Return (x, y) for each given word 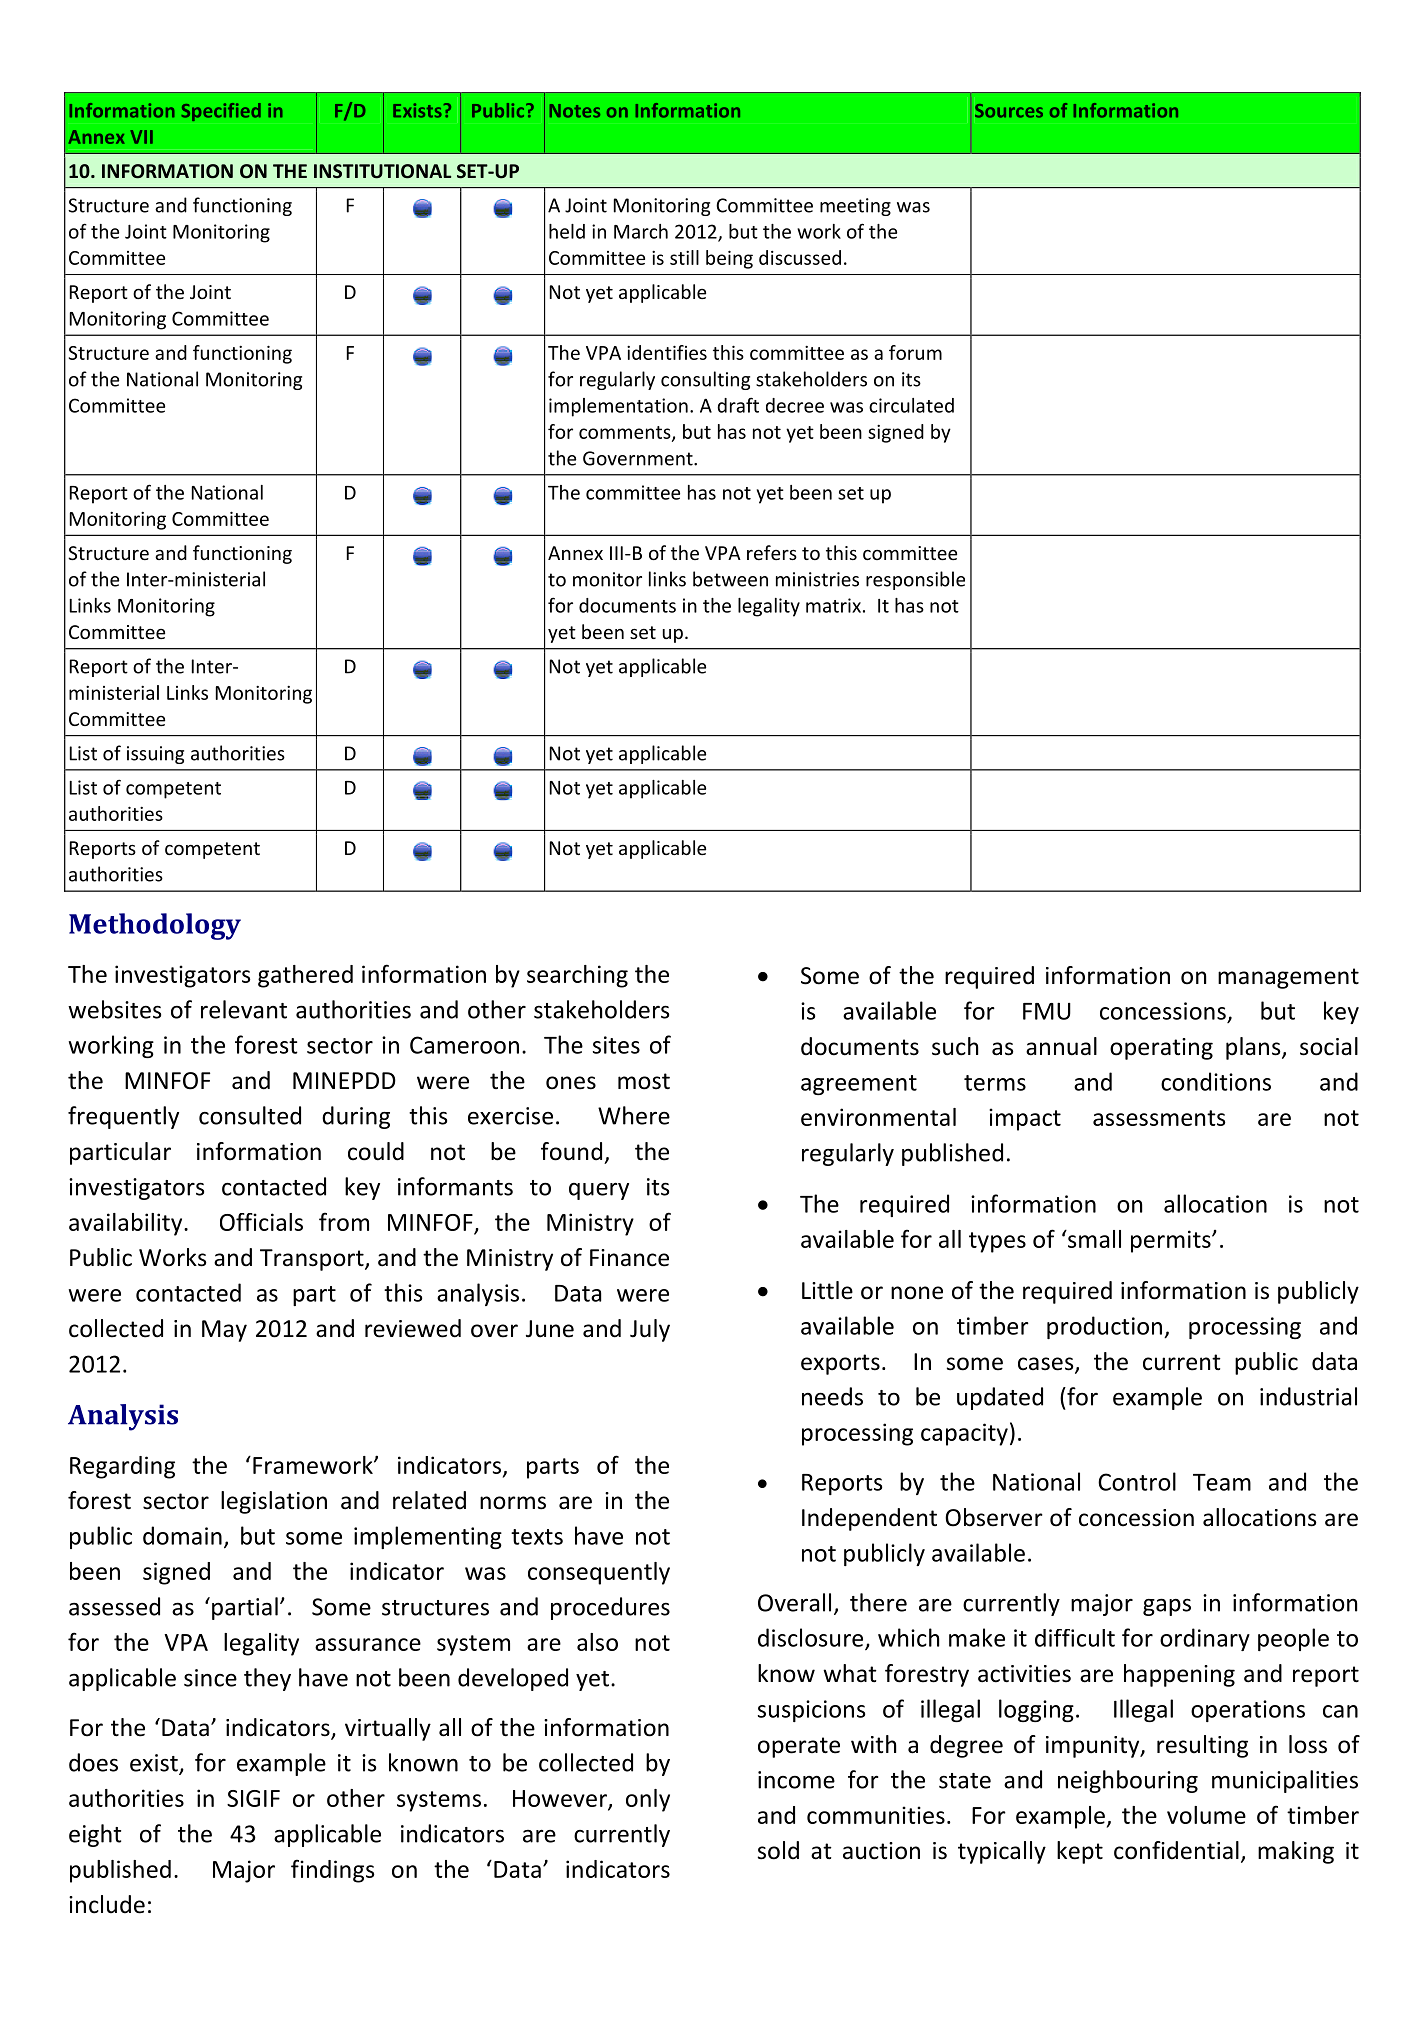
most (644, 1081)
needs (832, 1396)
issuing (155, 755)
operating (1161, 1049)
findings (333, 1871)
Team (1222, 1482)
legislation (274, 1502)
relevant (244, 1009)
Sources (1009, 111)
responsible (915, 580)
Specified (221, 112)
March (641, 231)
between (730, 579)
